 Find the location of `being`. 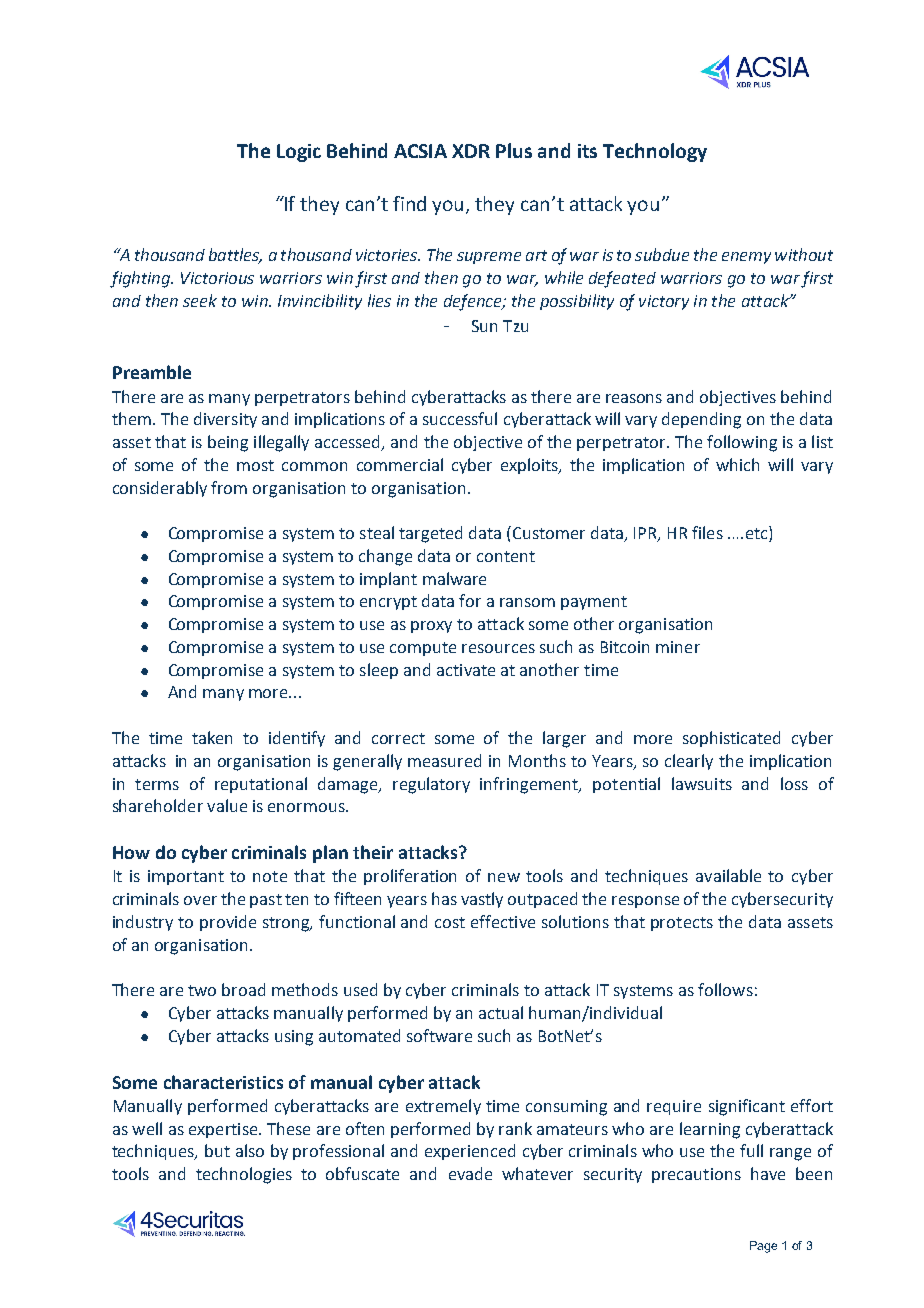

being is located at coordinates (228, 443).
